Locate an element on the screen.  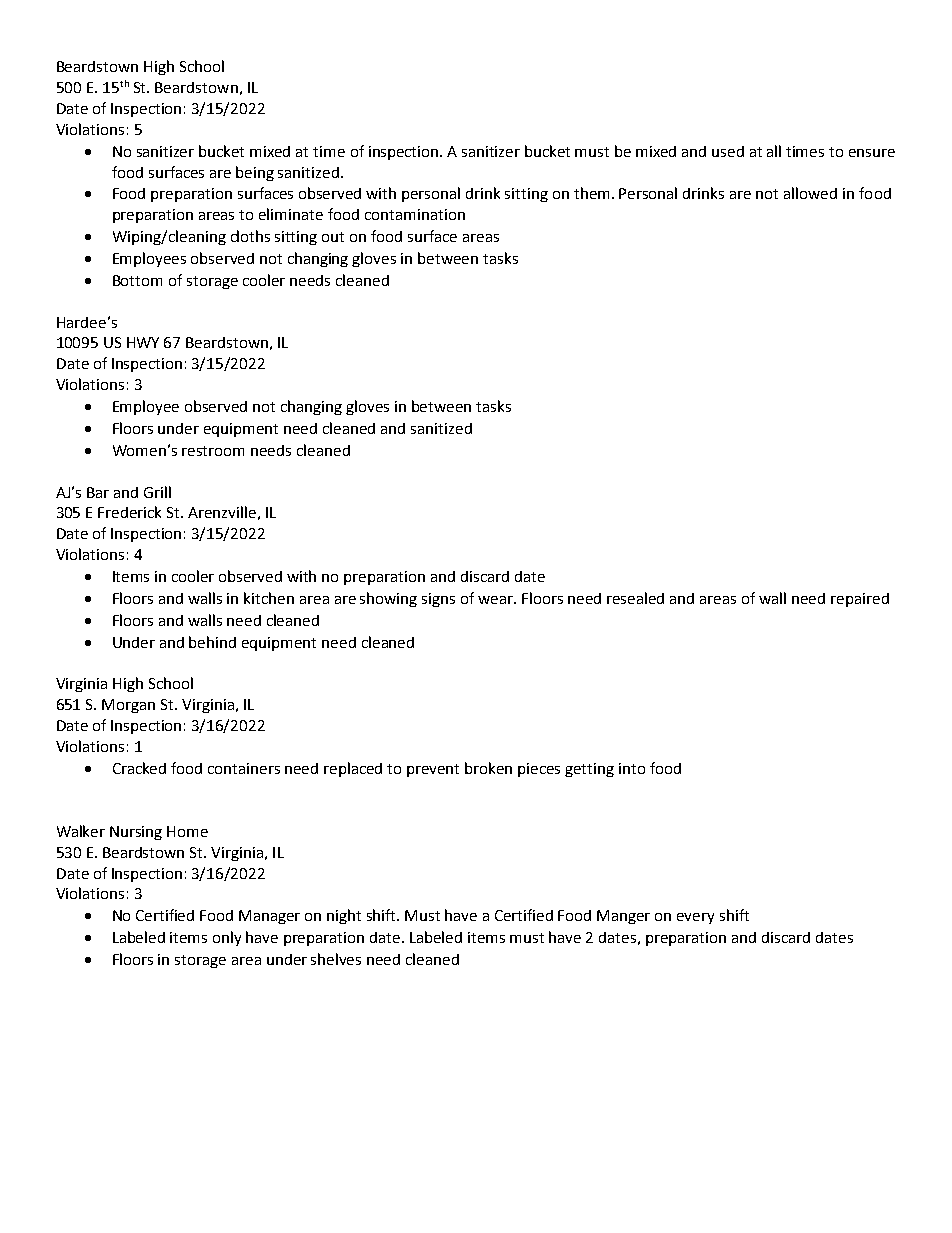
Cracked is located at coordinates (139, 768).
